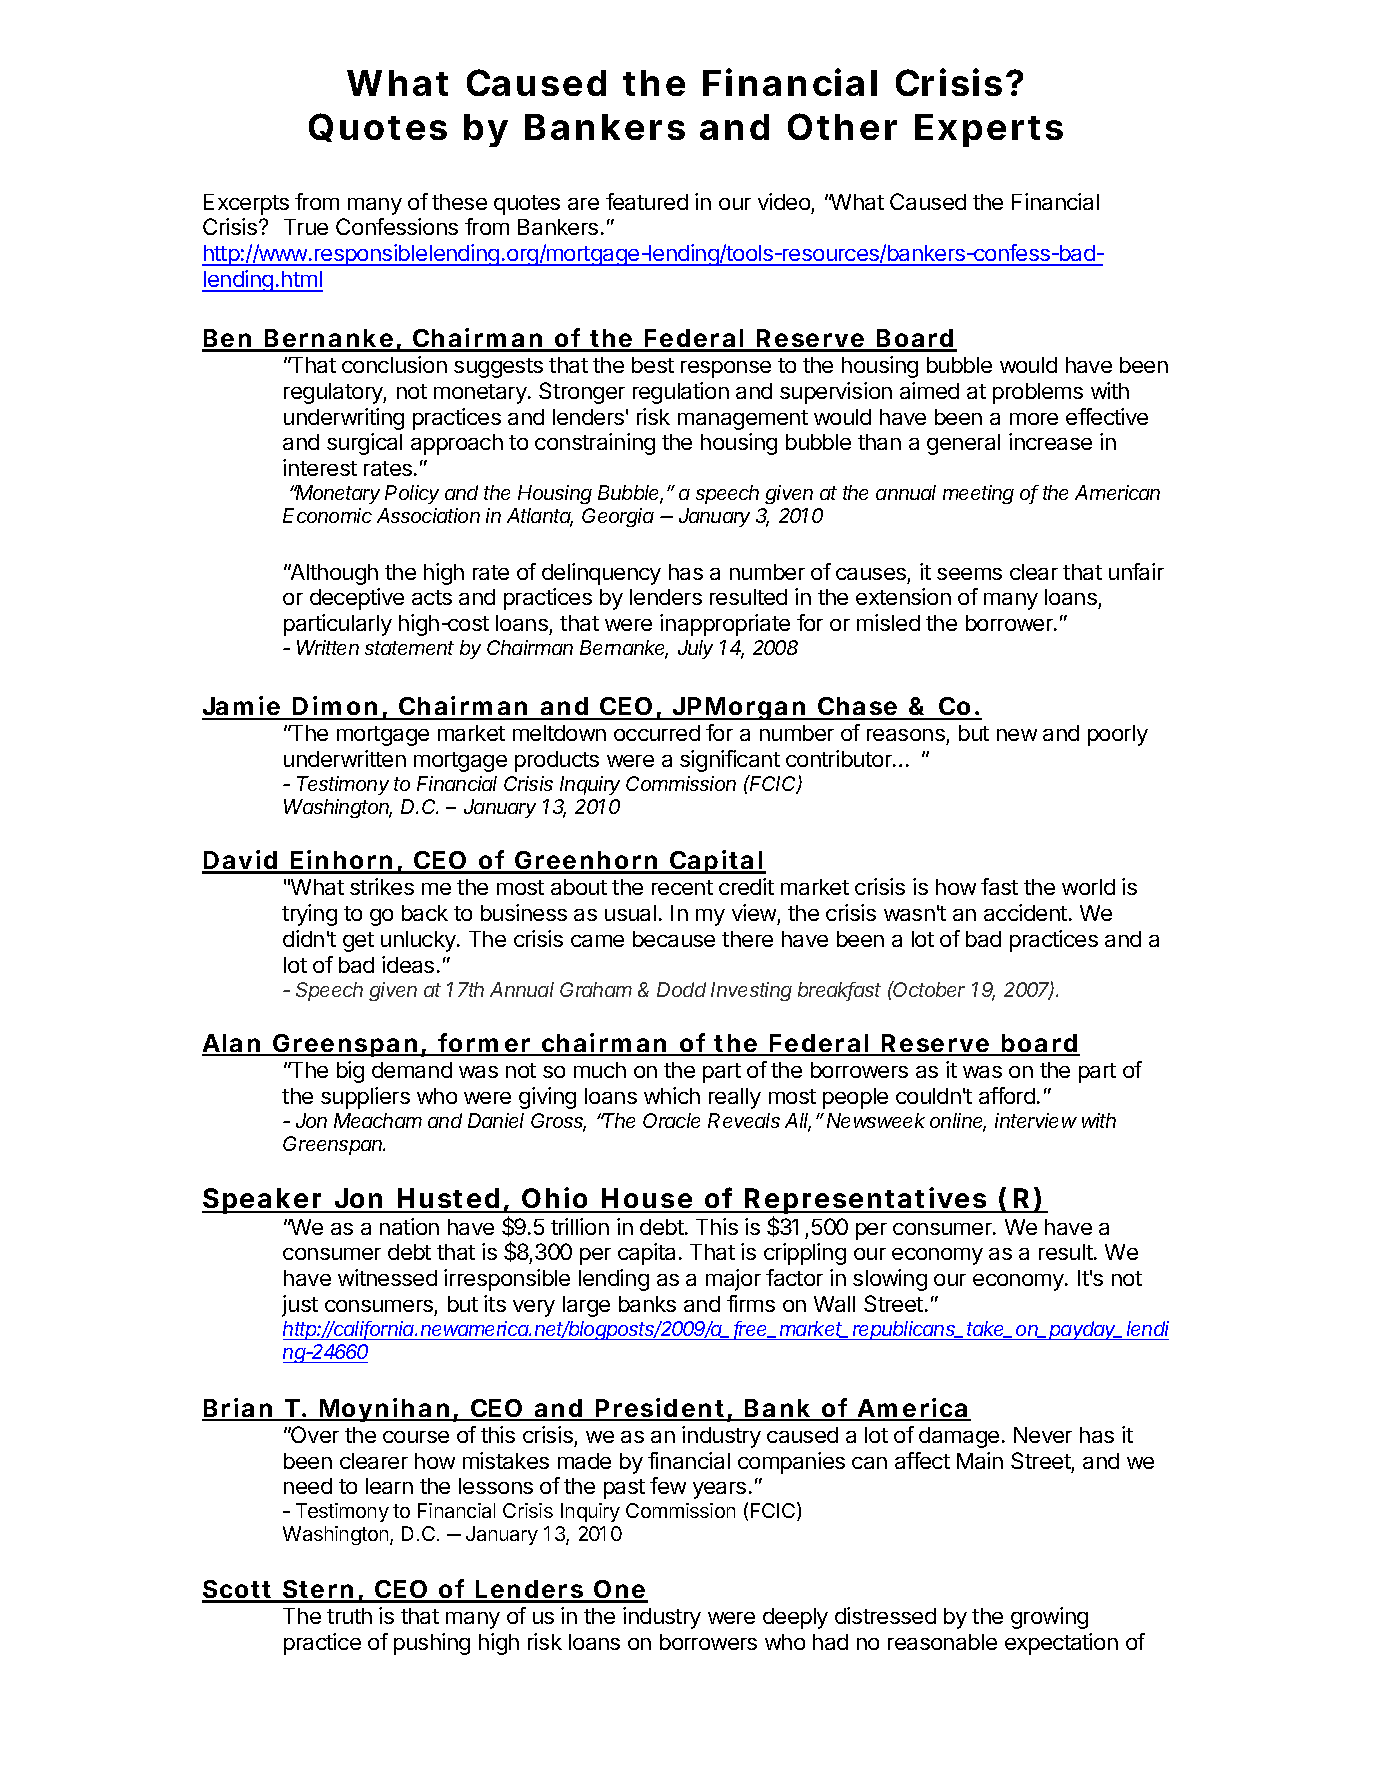  I want to click on featured, so click(647, 201).
